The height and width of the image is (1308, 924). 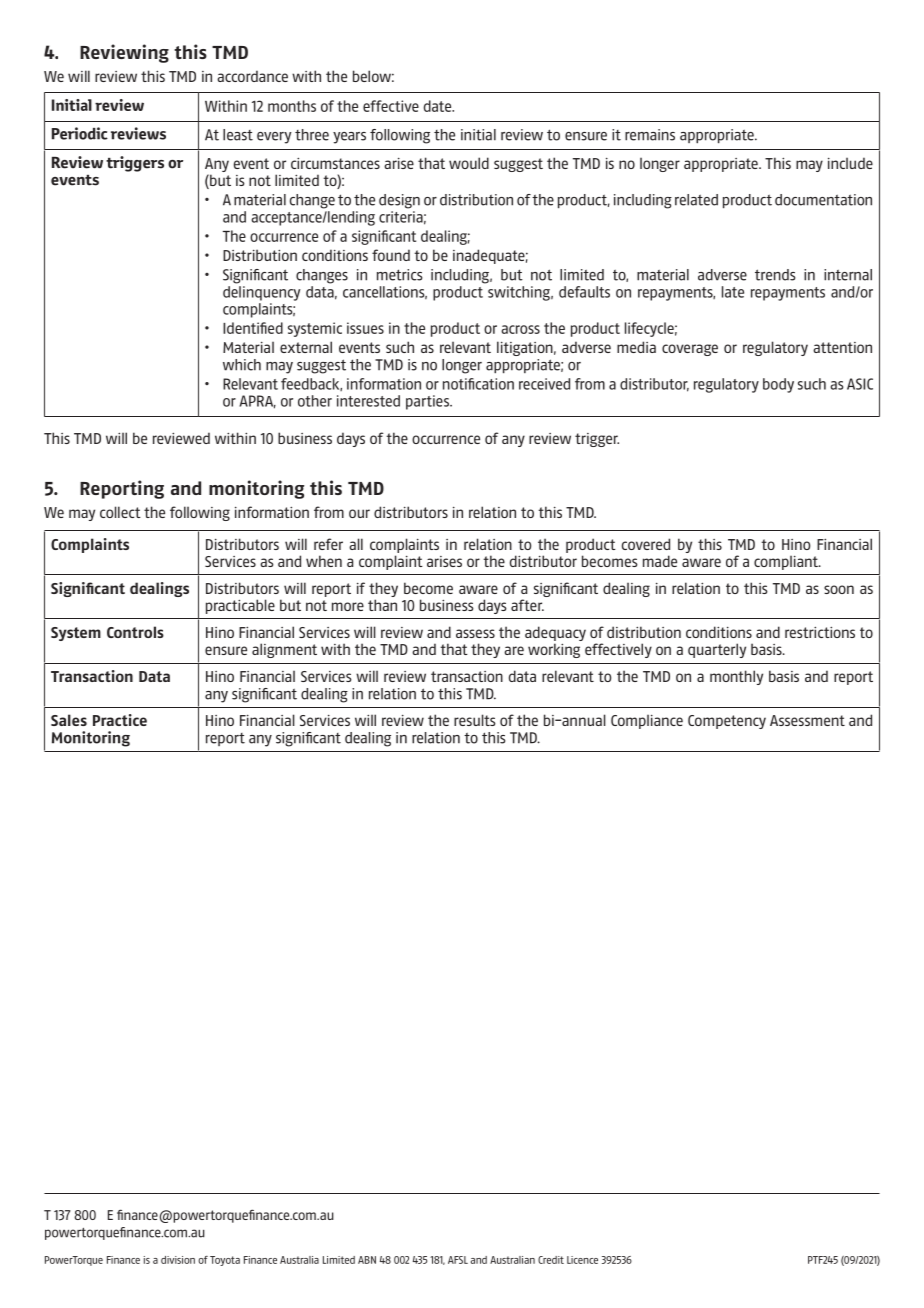 I want to click on Credit, so click(x=551, y=1260).
